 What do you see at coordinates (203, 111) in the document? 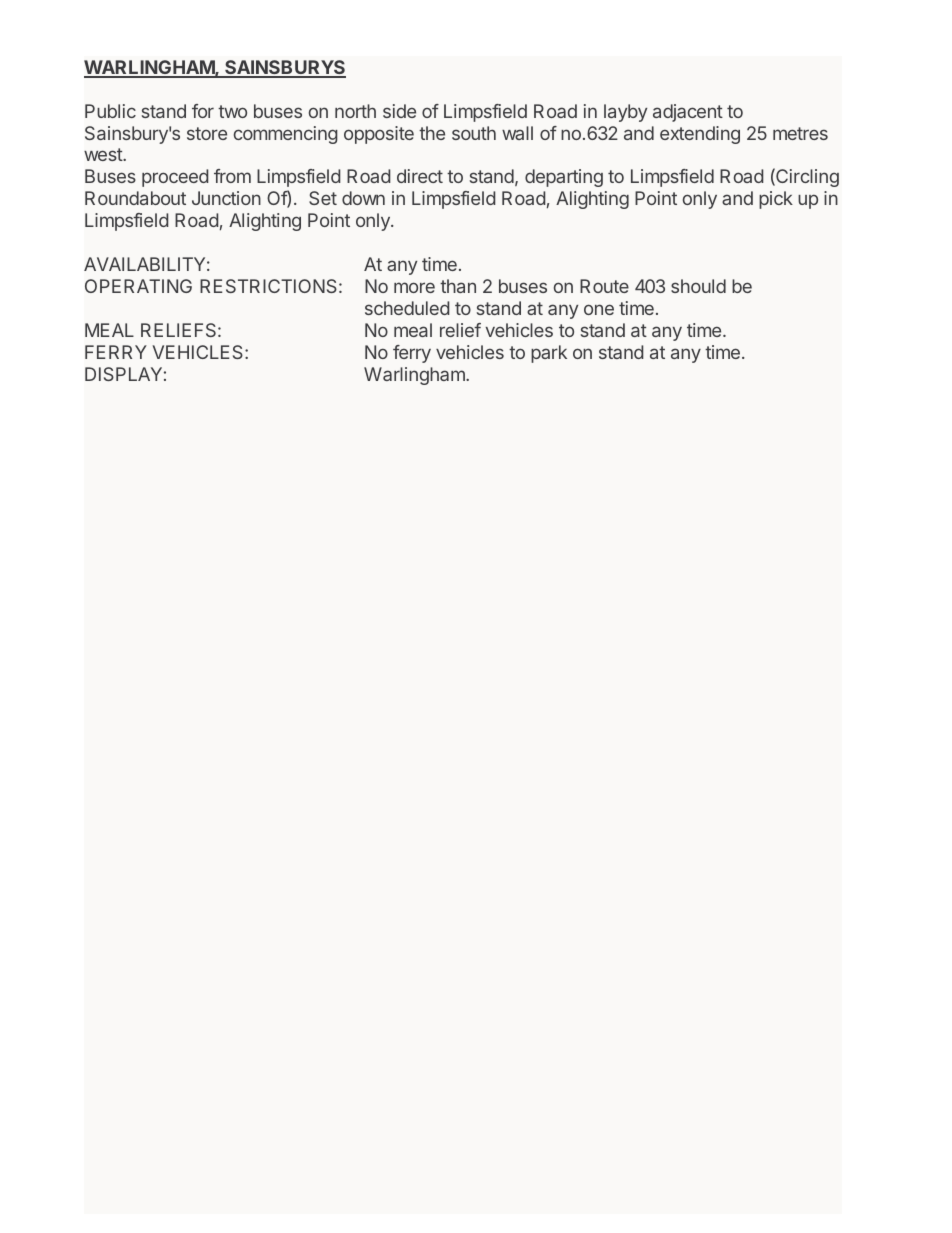
I see `for` at bounding box center [203, 111].
